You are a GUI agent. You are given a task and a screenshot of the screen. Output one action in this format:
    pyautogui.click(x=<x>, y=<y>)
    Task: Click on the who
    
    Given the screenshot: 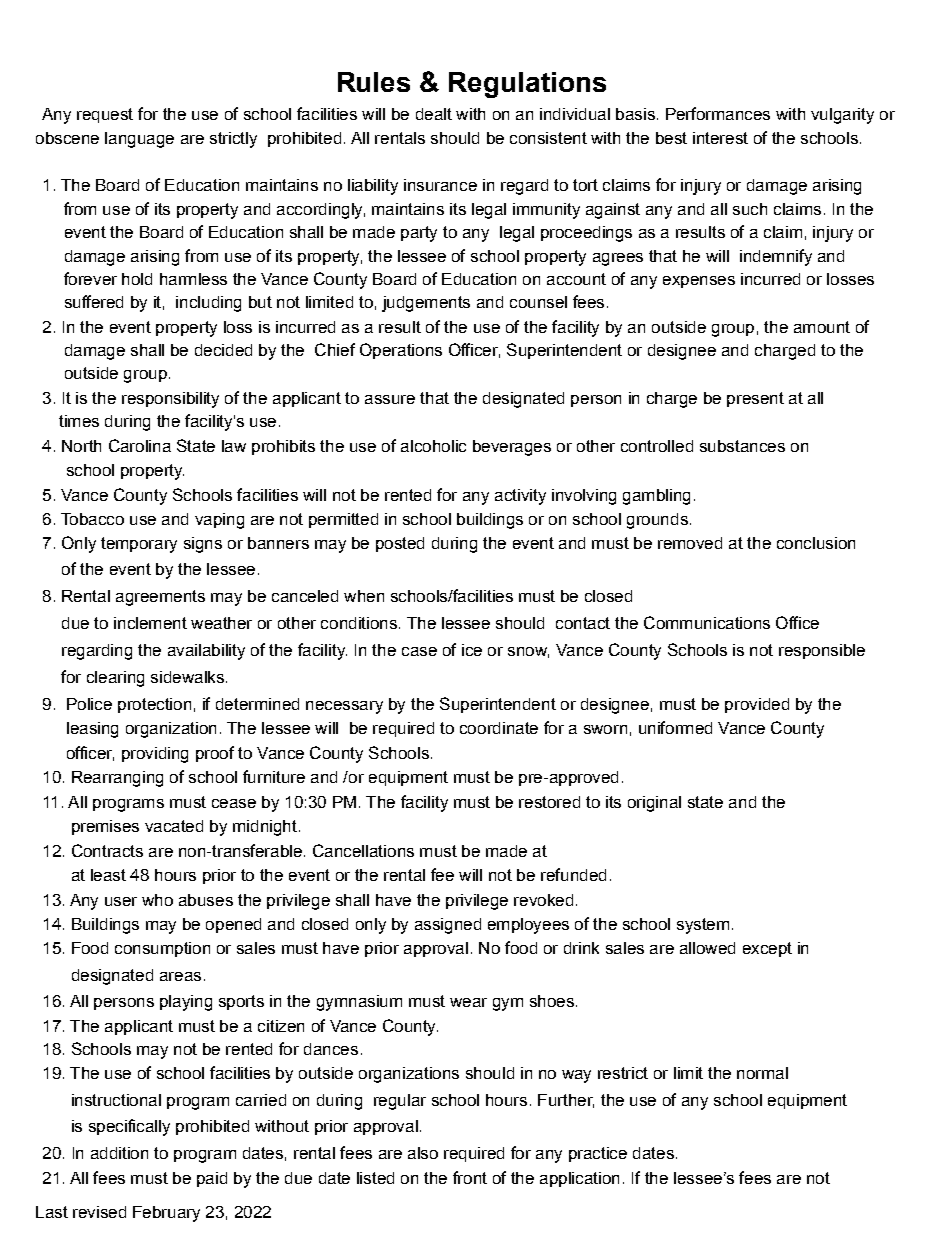 What is the action you would take?
    pyautogui.click(x=157, y=900)
